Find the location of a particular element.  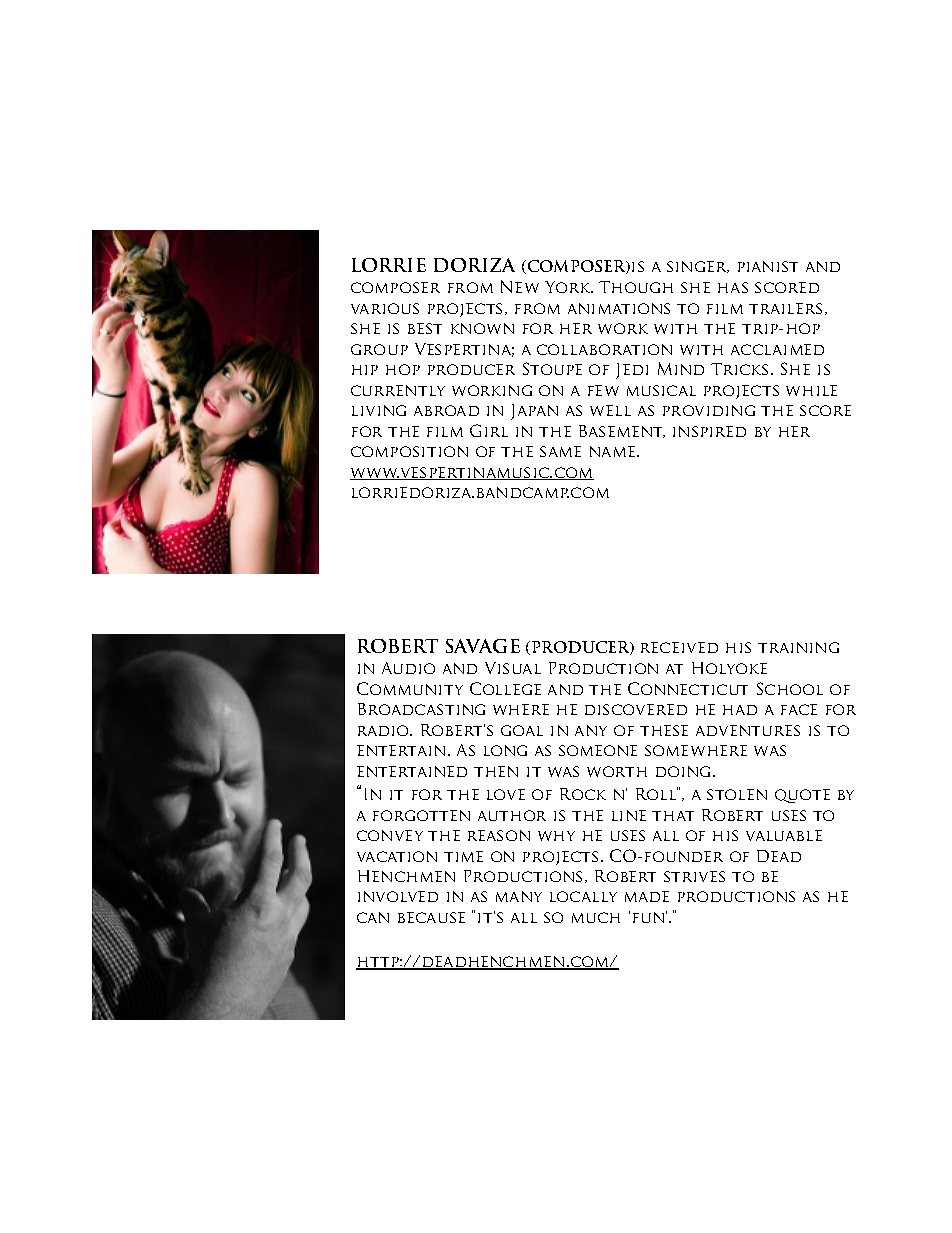

Community is located at coordinates (410, 688).
